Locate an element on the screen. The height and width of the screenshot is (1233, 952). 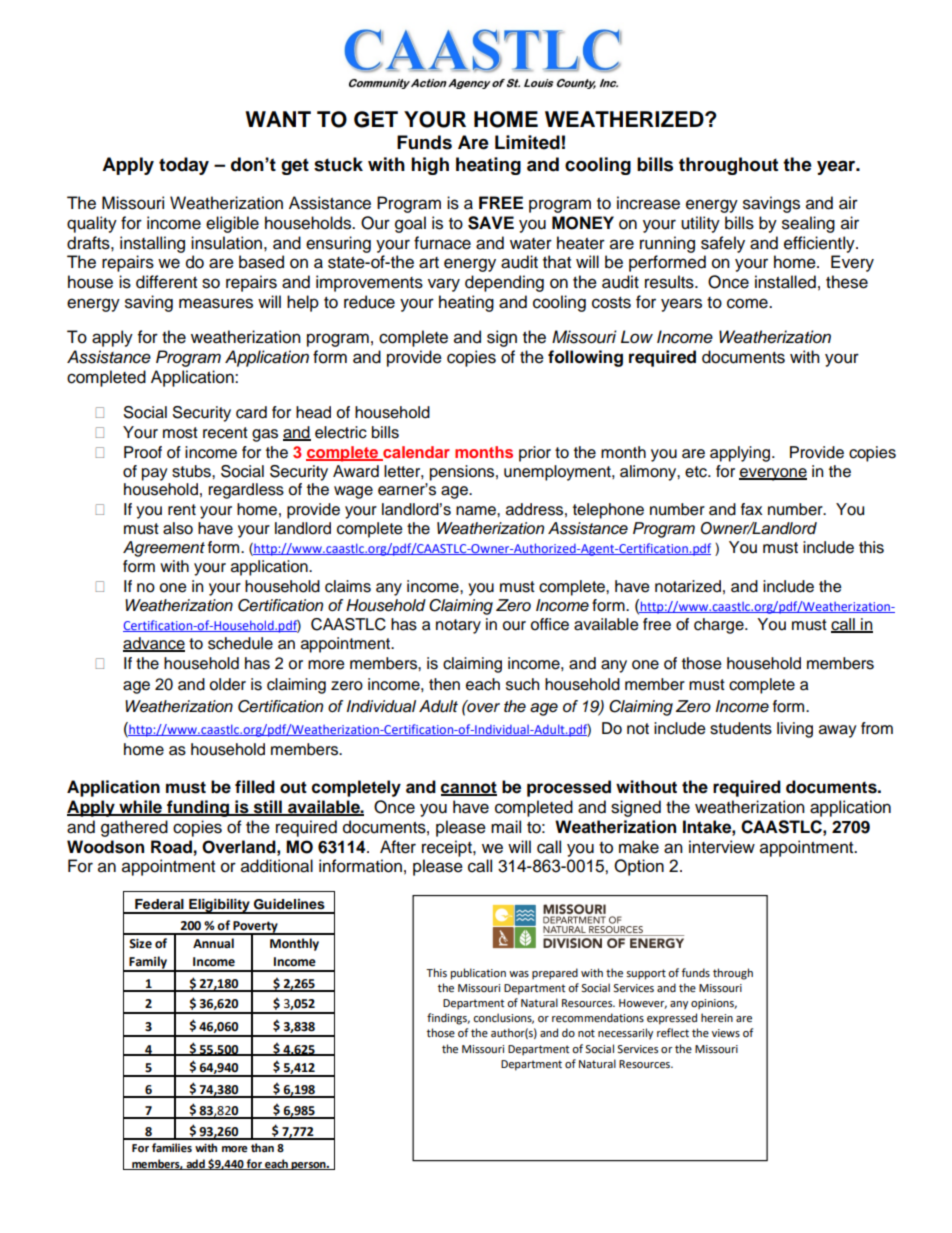
measures is located at coordinates (216, 303).
